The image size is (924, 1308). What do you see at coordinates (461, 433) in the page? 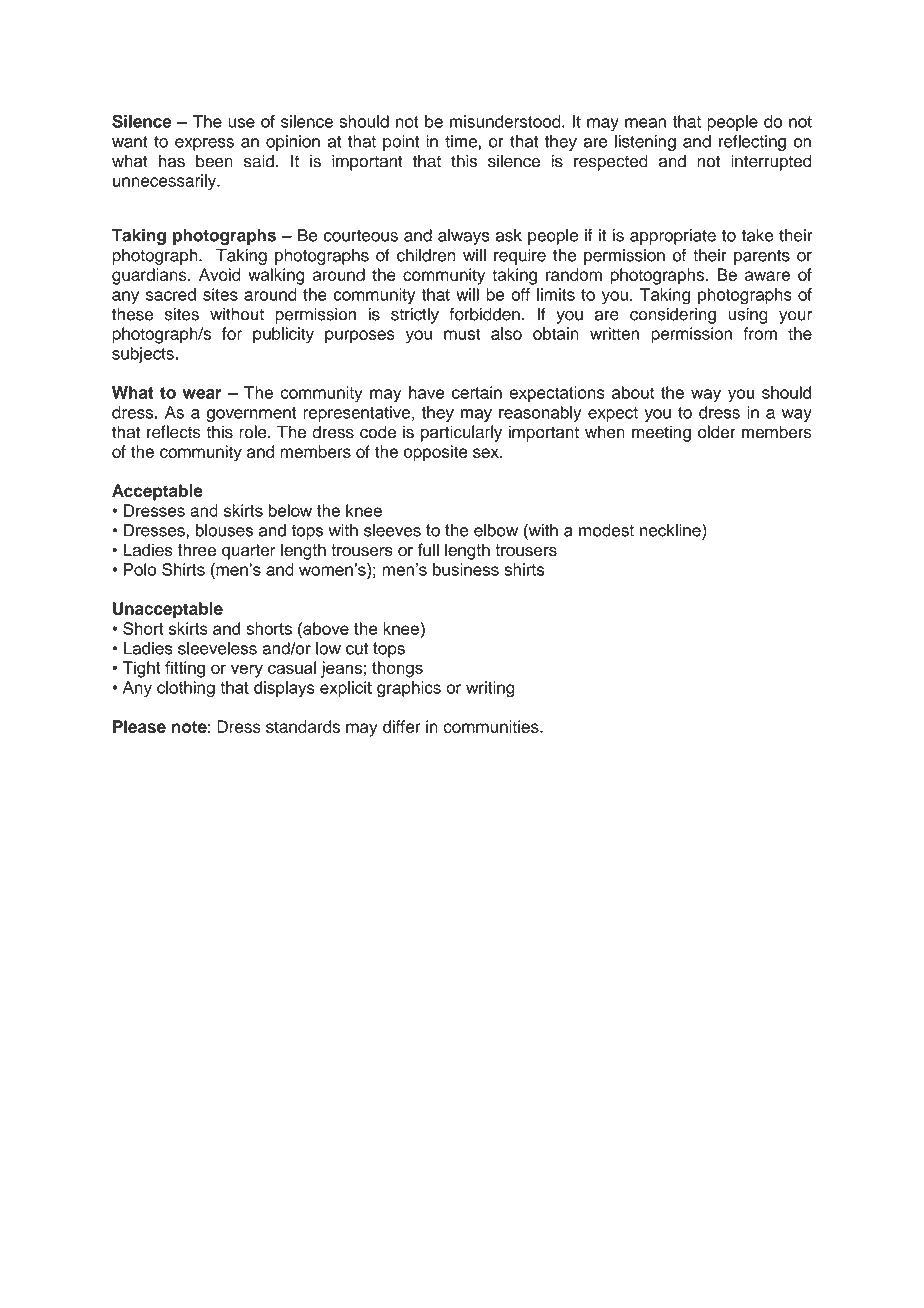
I see `particularly` at bounding box center [461, 433].
